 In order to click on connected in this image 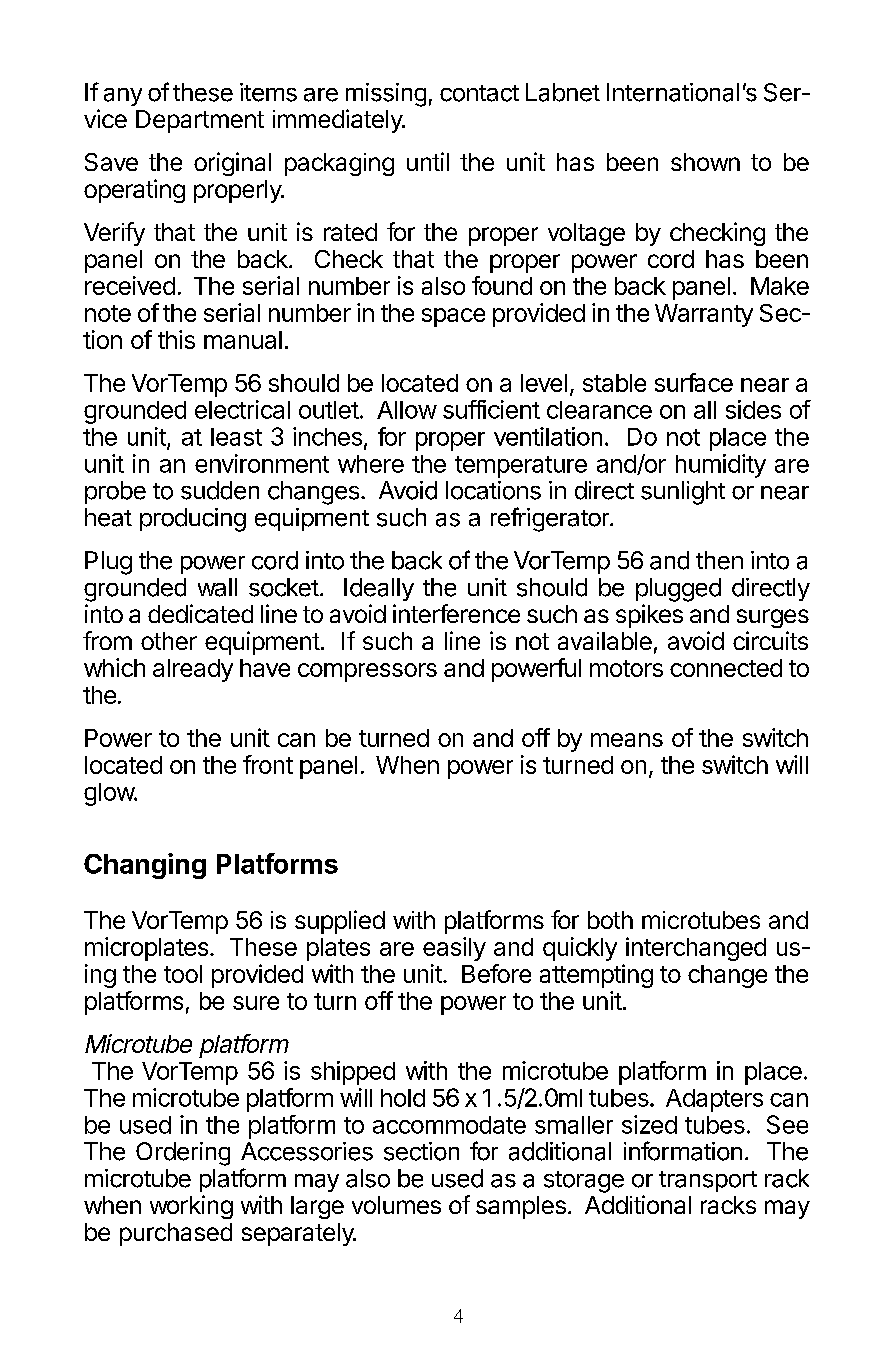, I will do `click(726, 668)`.
